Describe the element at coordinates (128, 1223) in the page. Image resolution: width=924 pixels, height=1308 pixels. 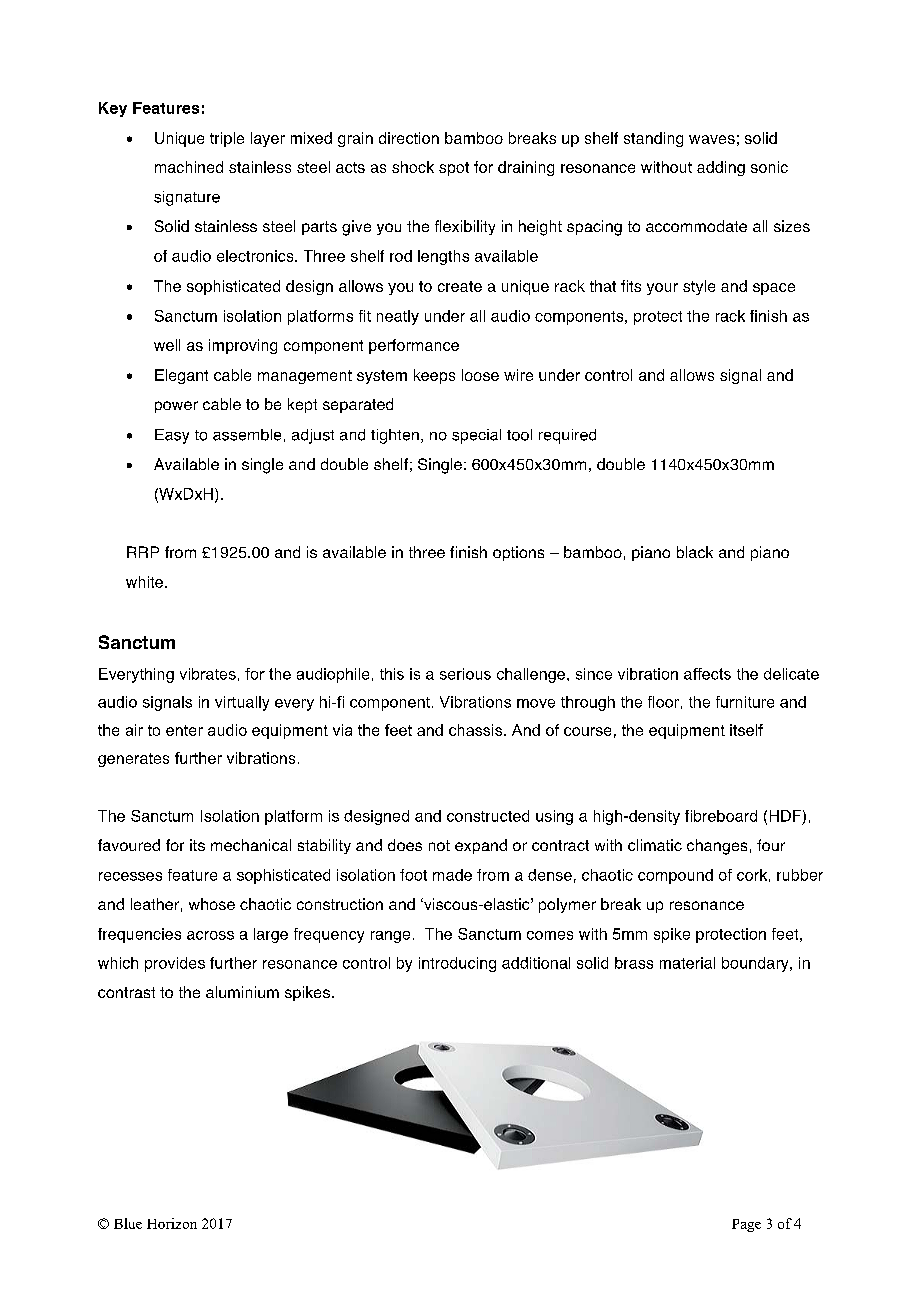
I see `Blue` at that location.
